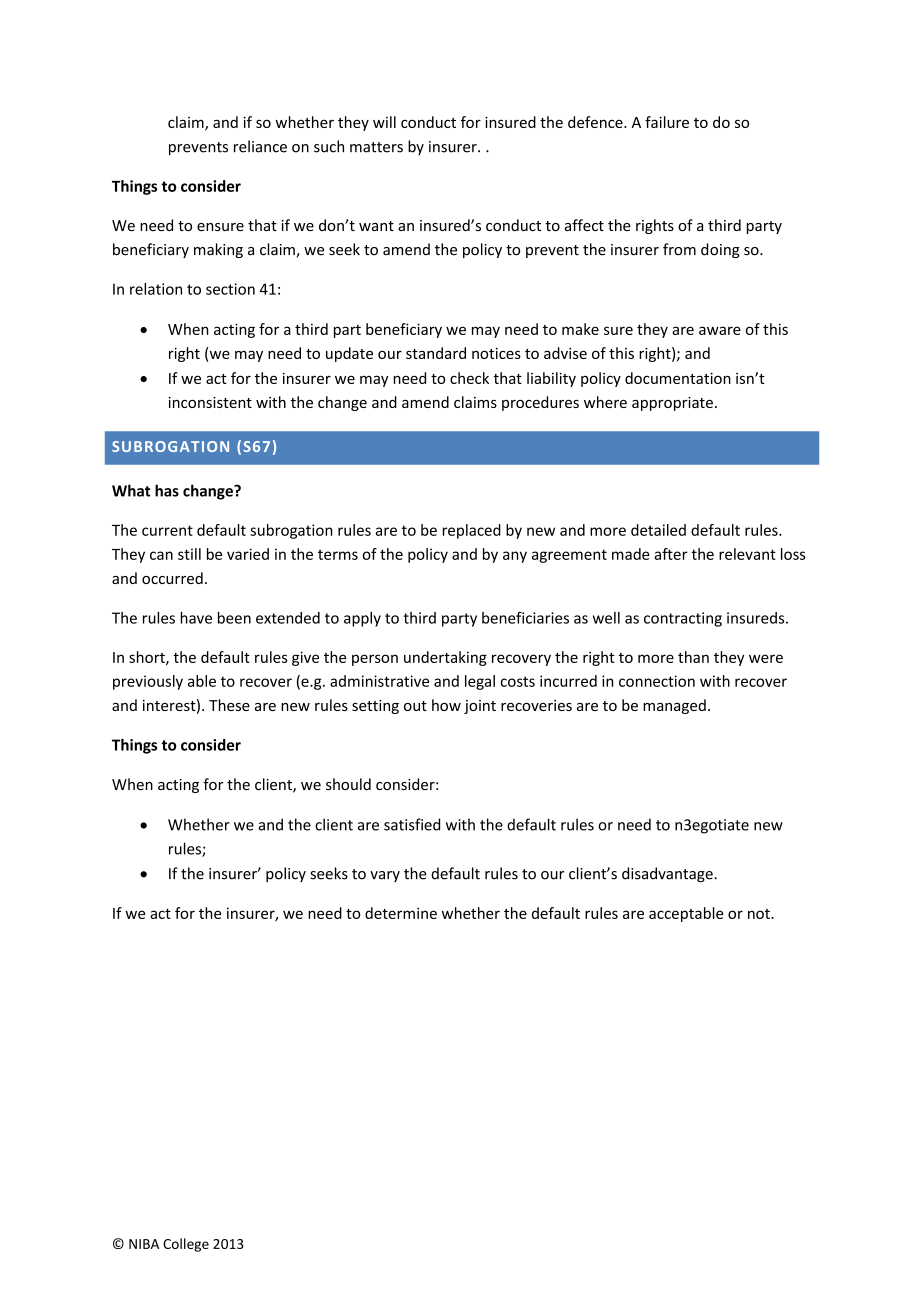  Describe the element at coordinates (376, 147) in the document. I see `matters` at that location.
